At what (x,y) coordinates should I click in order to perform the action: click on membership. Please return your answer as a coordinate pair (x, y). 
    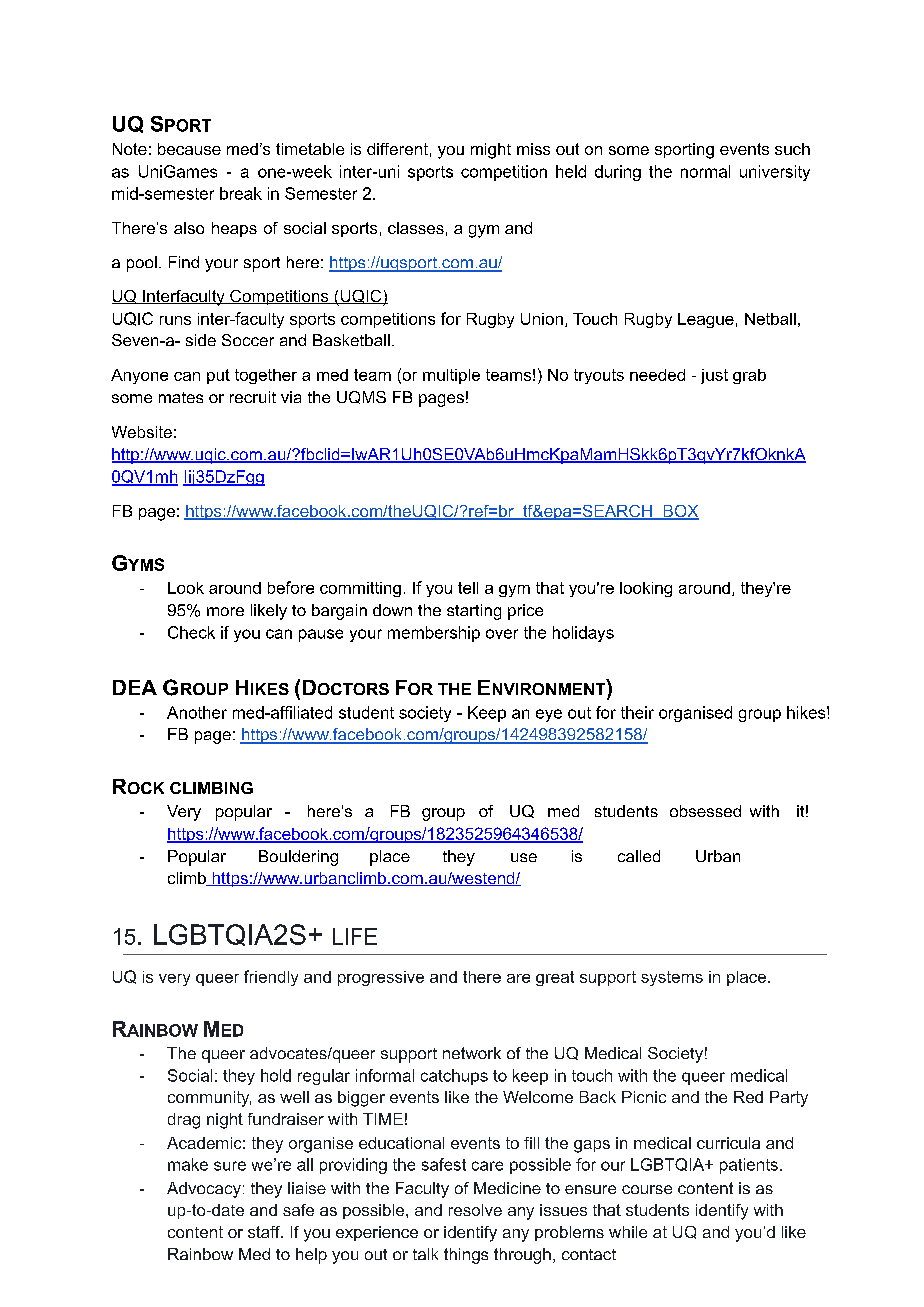
    Looking at the image, I should click on (434, 634).
